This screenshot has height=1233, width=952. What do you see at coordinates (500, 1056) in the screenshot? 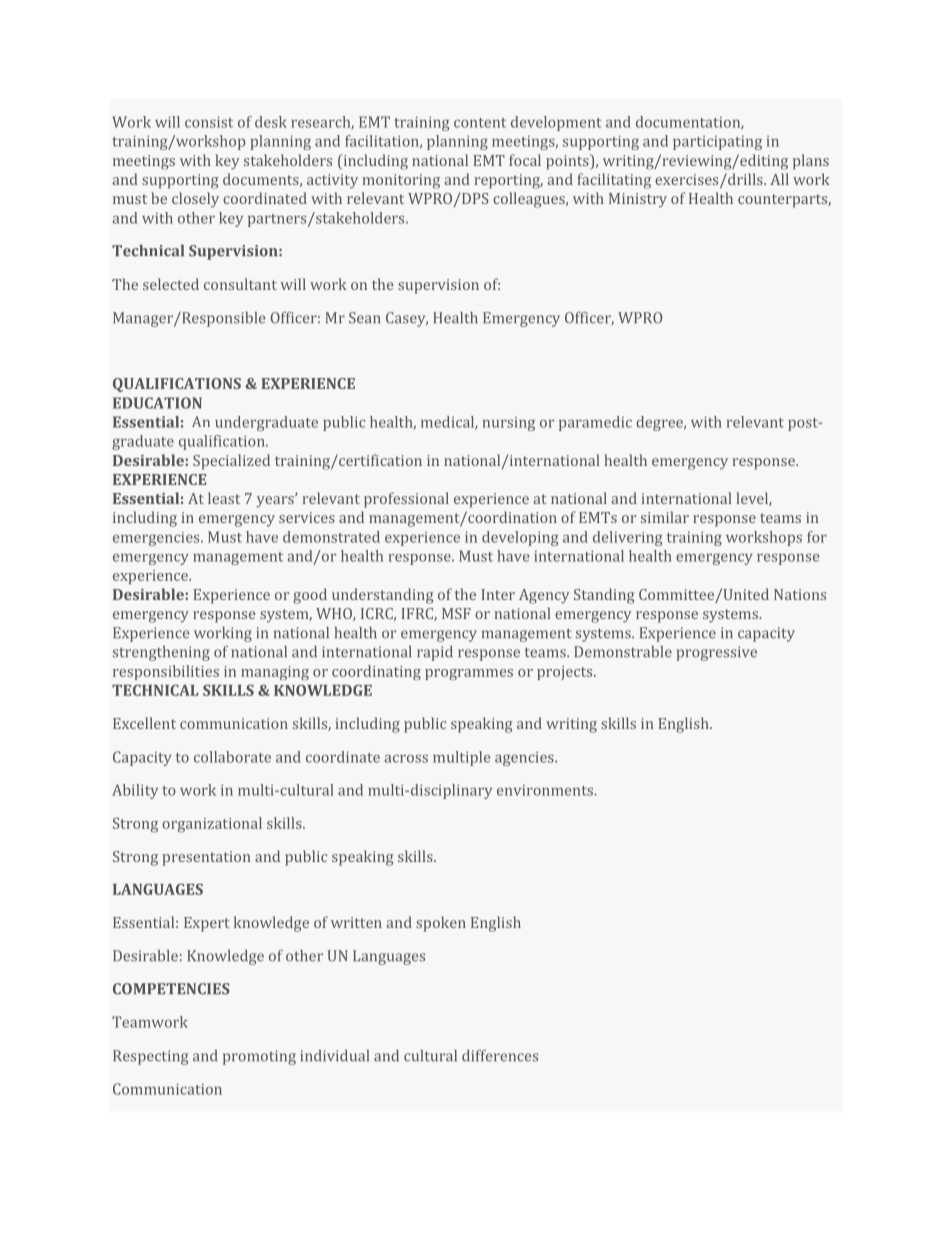
I see `differences` at bounding box center [500, 1056].
